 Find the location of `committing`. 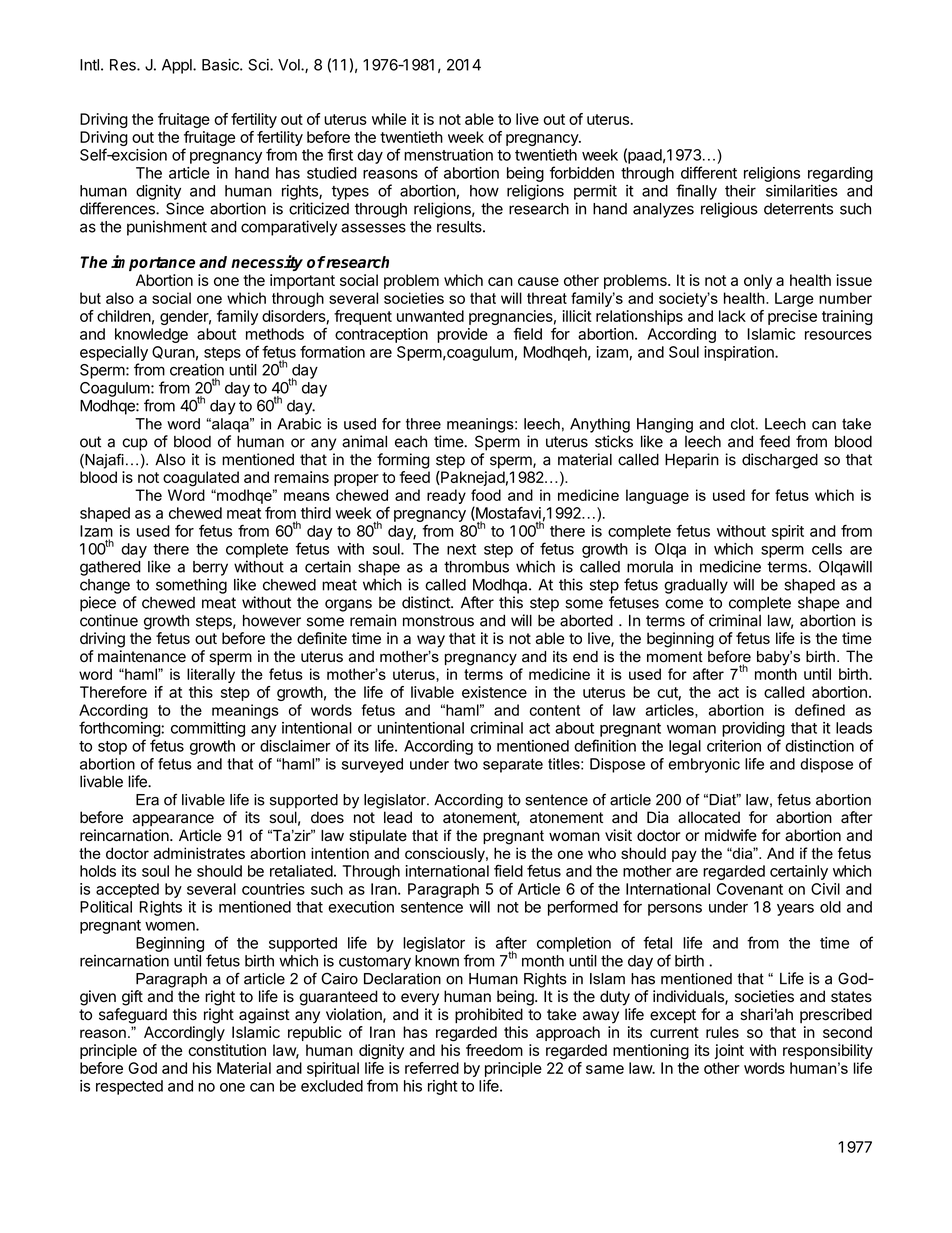

committing is located at coordinates (208, 729).
